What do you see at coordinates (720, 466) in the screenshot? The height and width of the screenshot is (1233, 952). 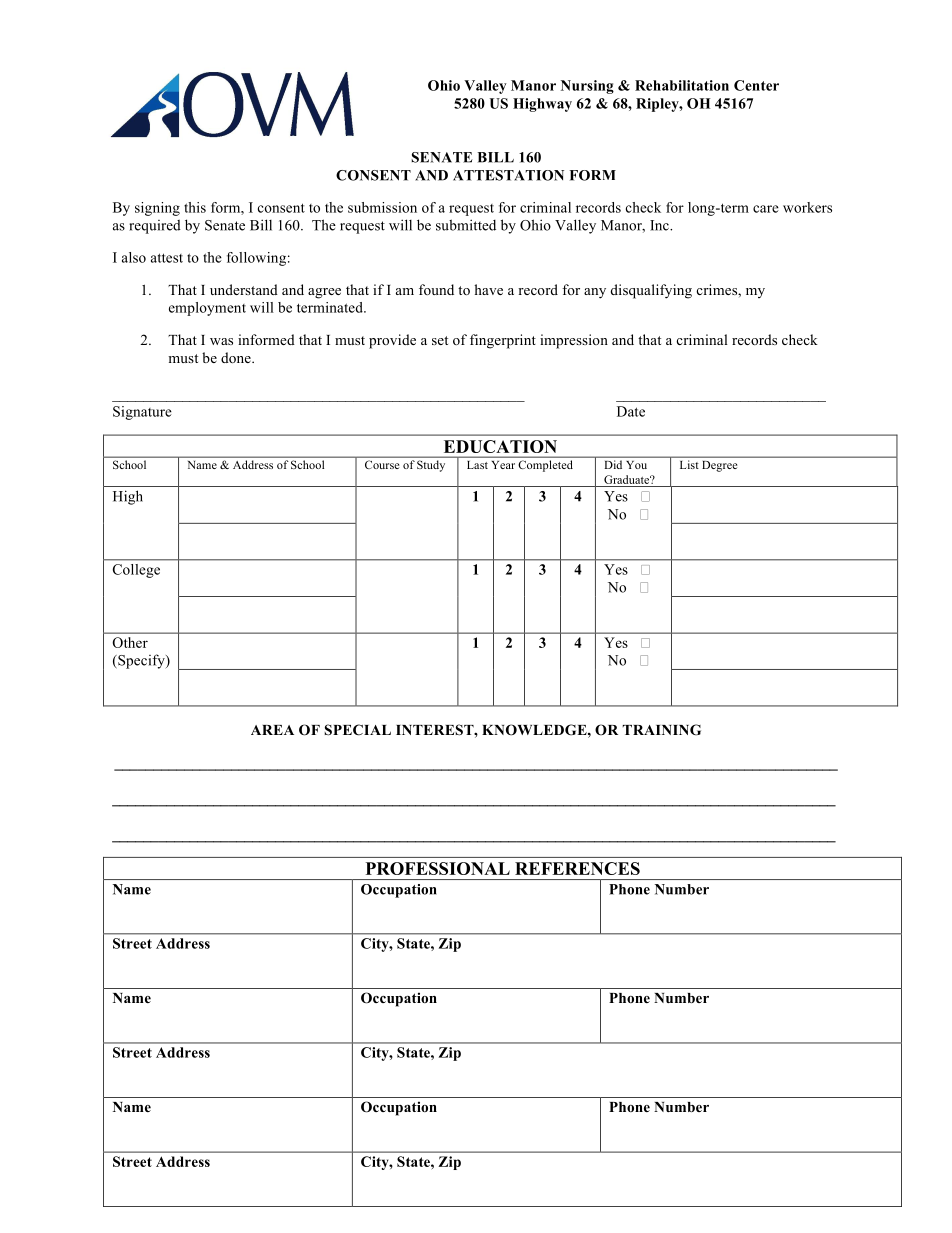 I see `Degree` at bounding box center [720, 466].
